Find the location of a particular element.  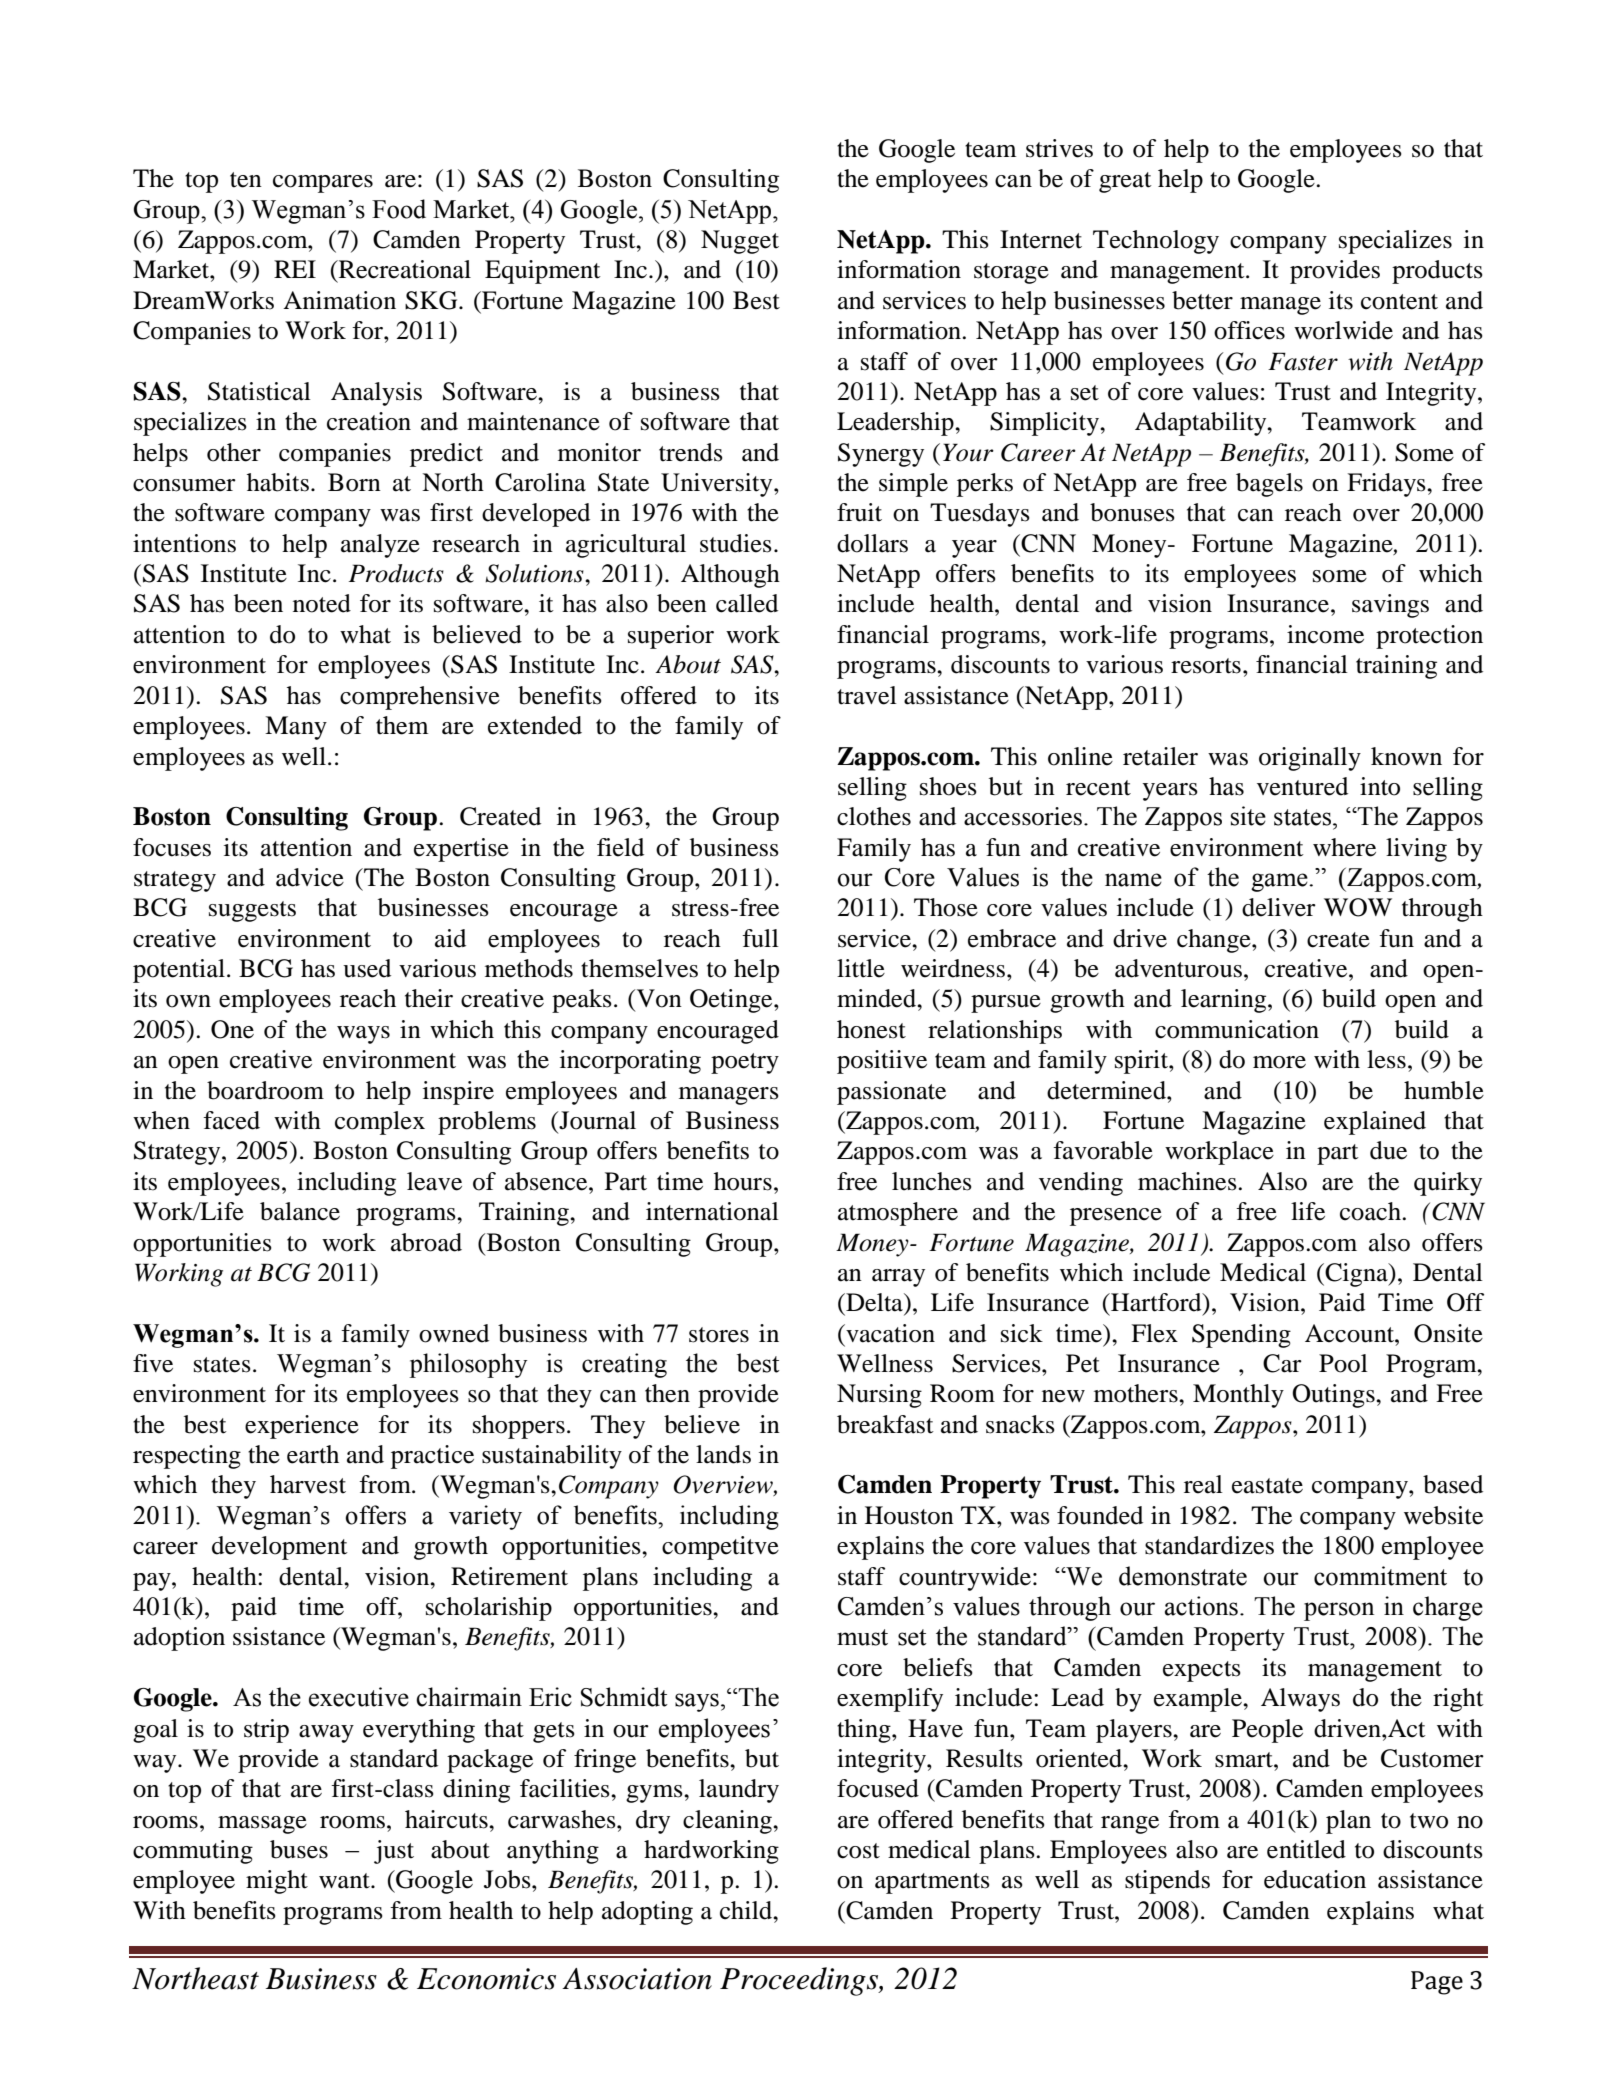

Nugget is located at coordinates (740, 242).
